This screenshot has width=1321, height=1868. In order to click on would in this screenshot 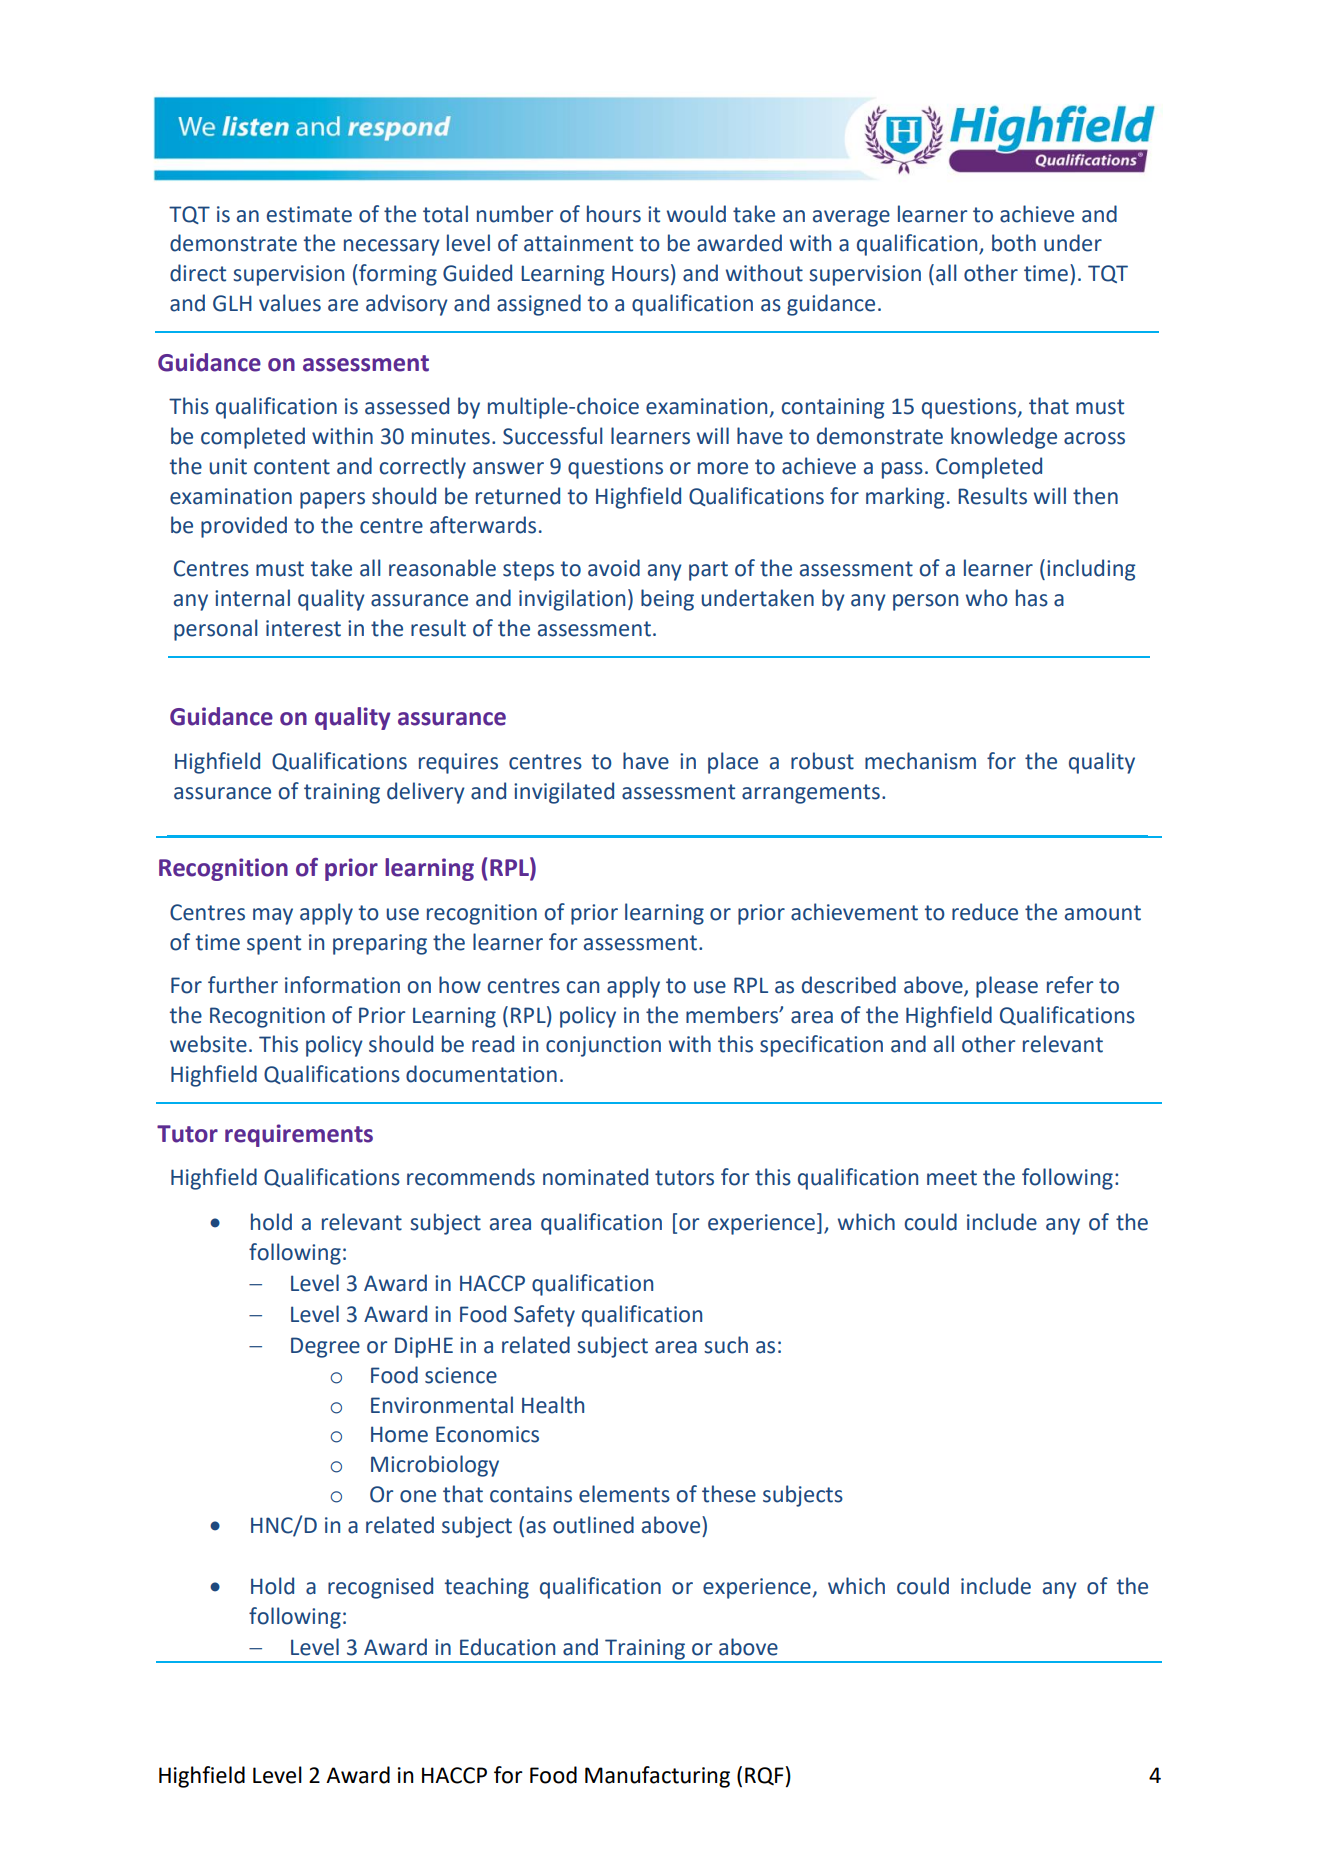, I will do `click(696, 214)`.
